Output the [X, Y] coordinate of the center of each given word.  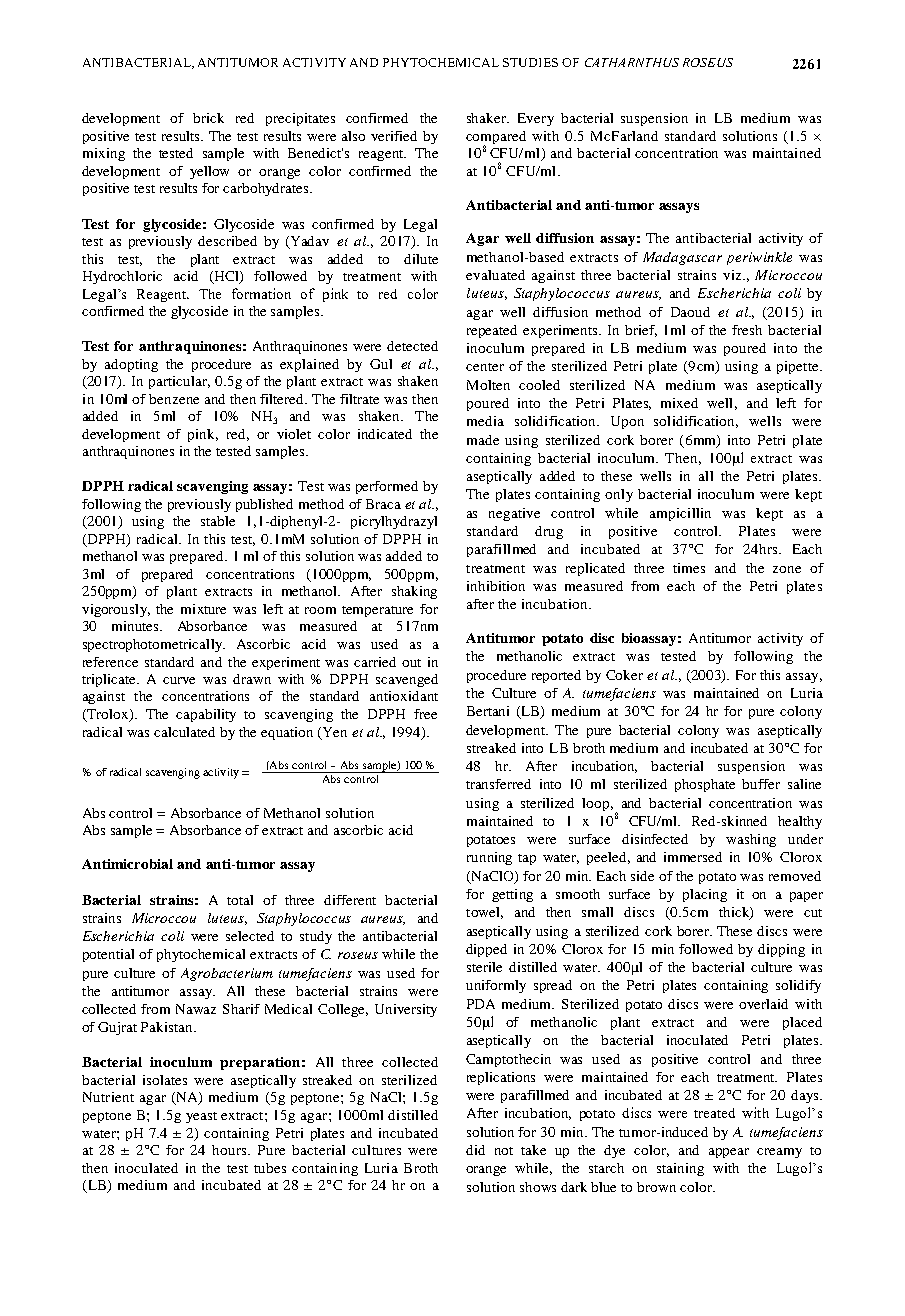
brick [208, 118]
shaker [488, 118]
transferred [498, 784]
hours [230, 1150]
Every [536, 119]
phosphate [705, 785]
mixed [679, 403]
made [483, 440]
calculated [184, 732]
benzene [174, 399]
